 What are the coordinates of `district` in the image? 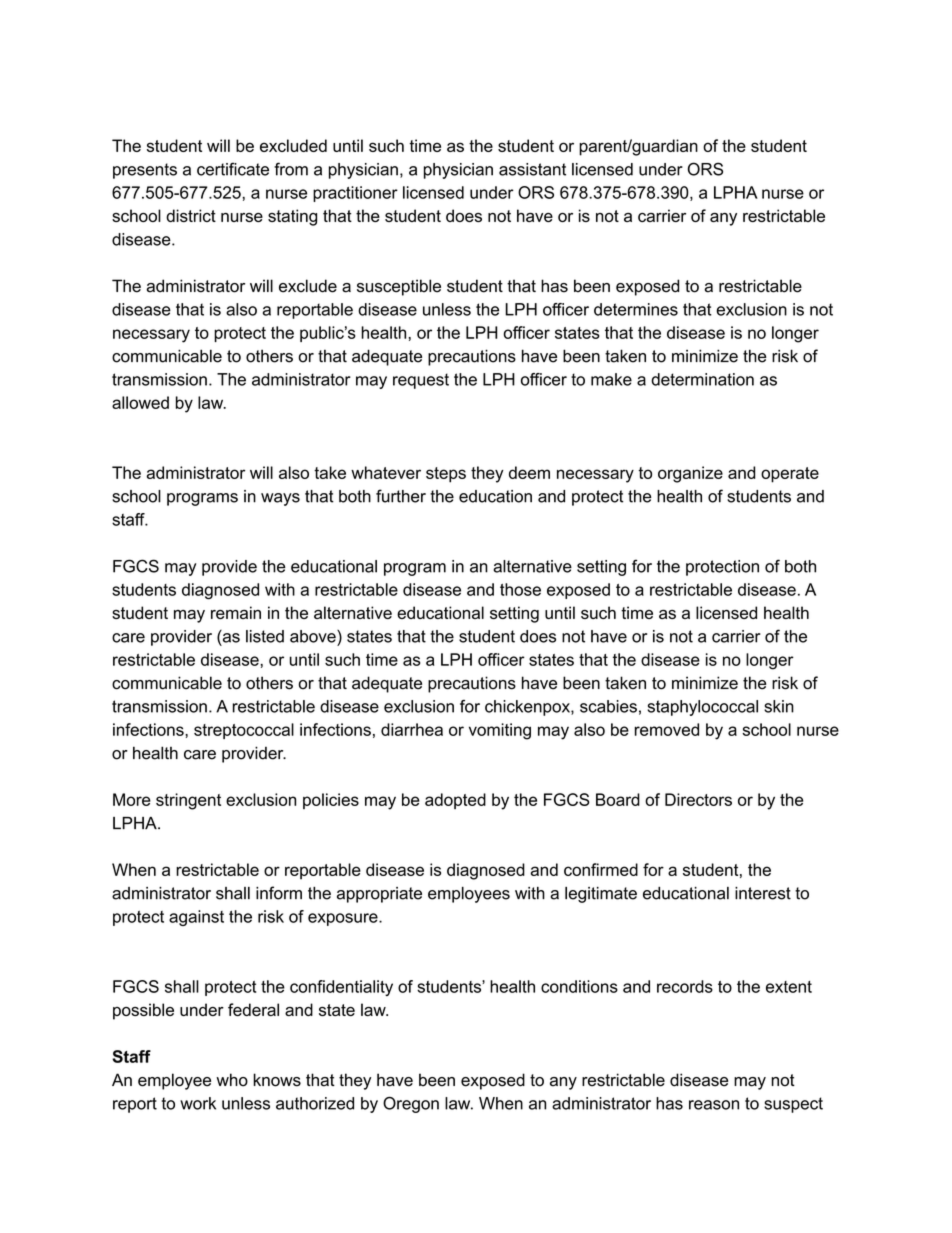 It's located at (191, 215).
